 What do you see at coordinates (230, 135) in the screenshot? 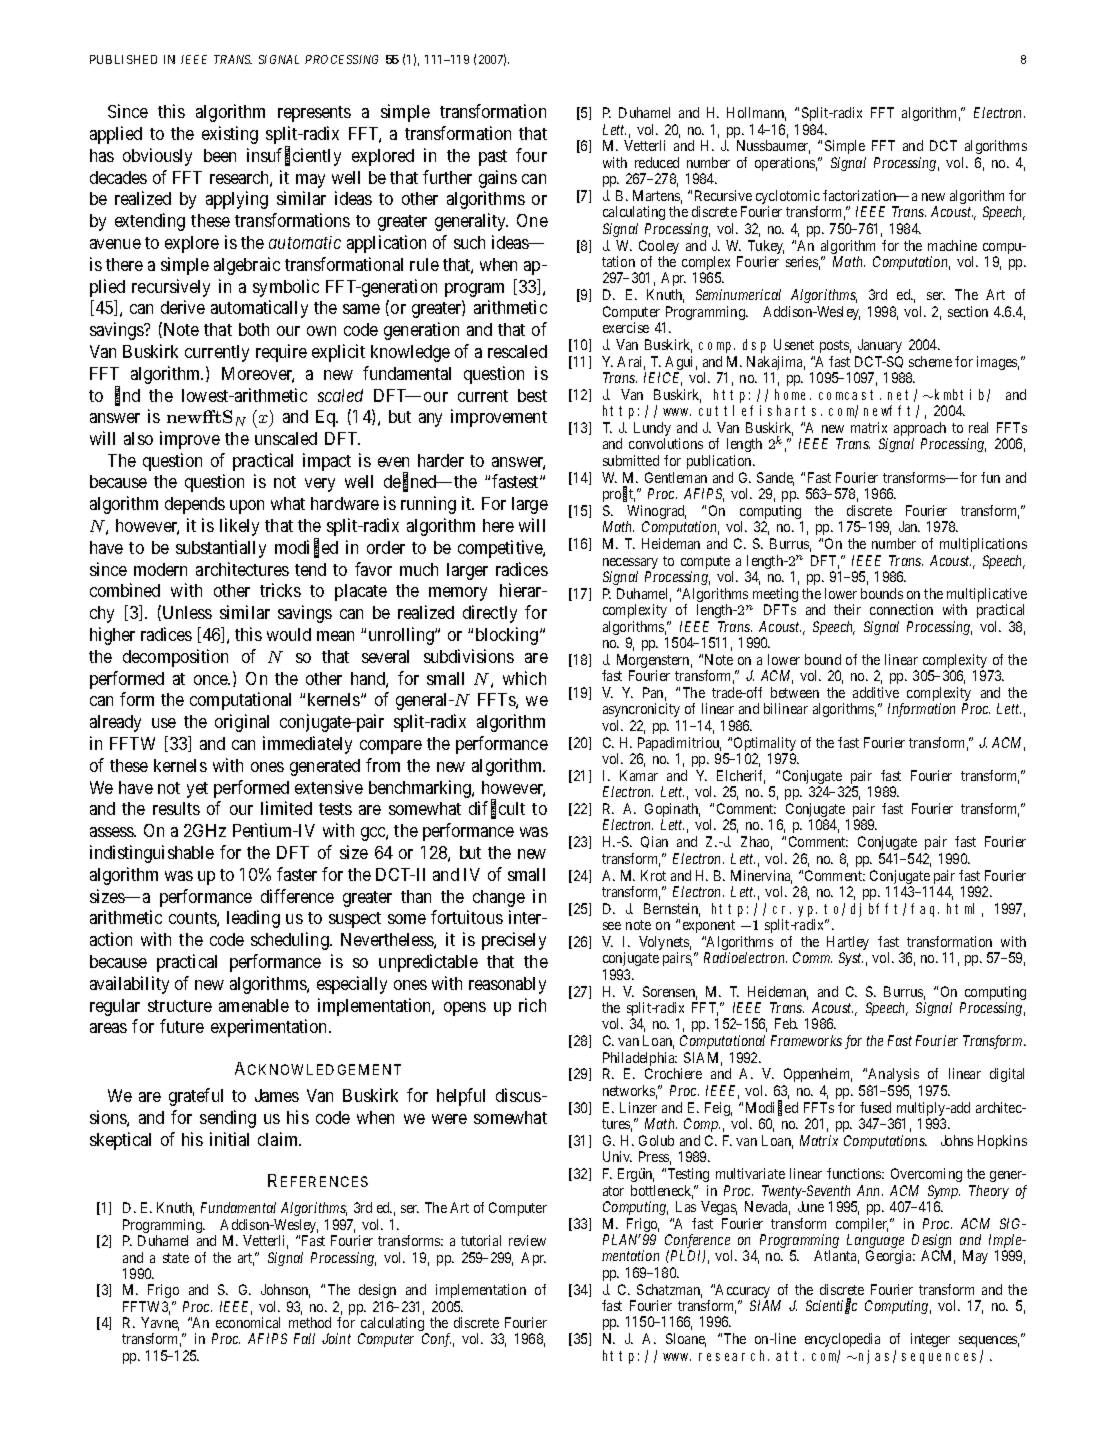
I see `existing` at bounding box center [230, 135].
